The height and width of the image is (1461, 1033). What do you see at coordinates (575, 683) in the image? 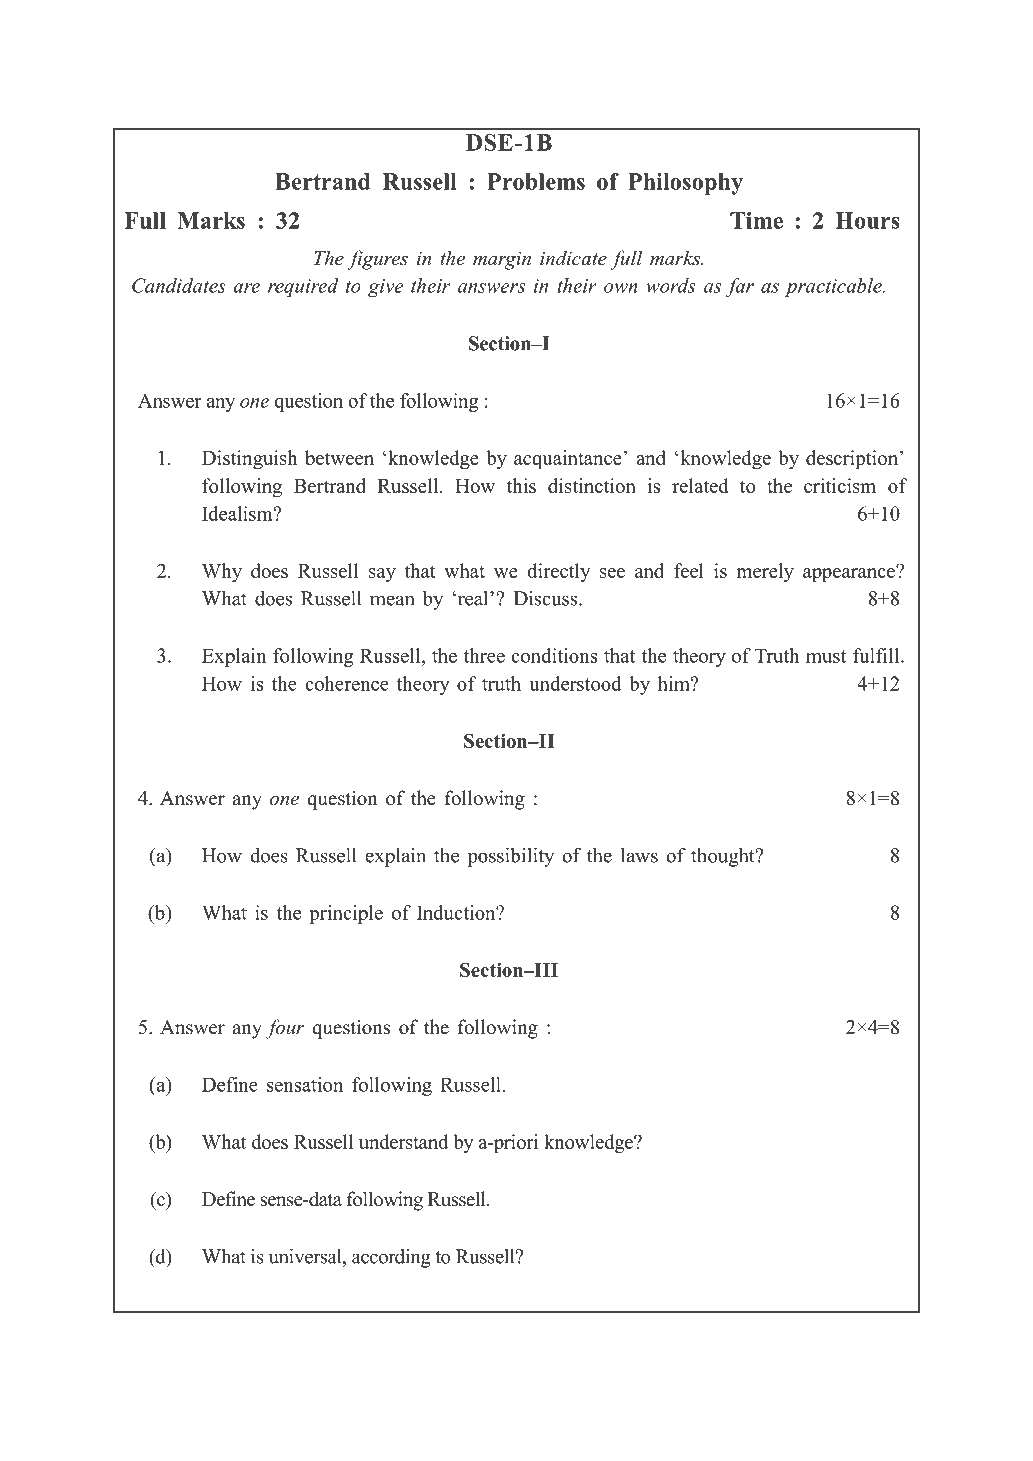
I see `understood` at bounding box center [575, 683].
